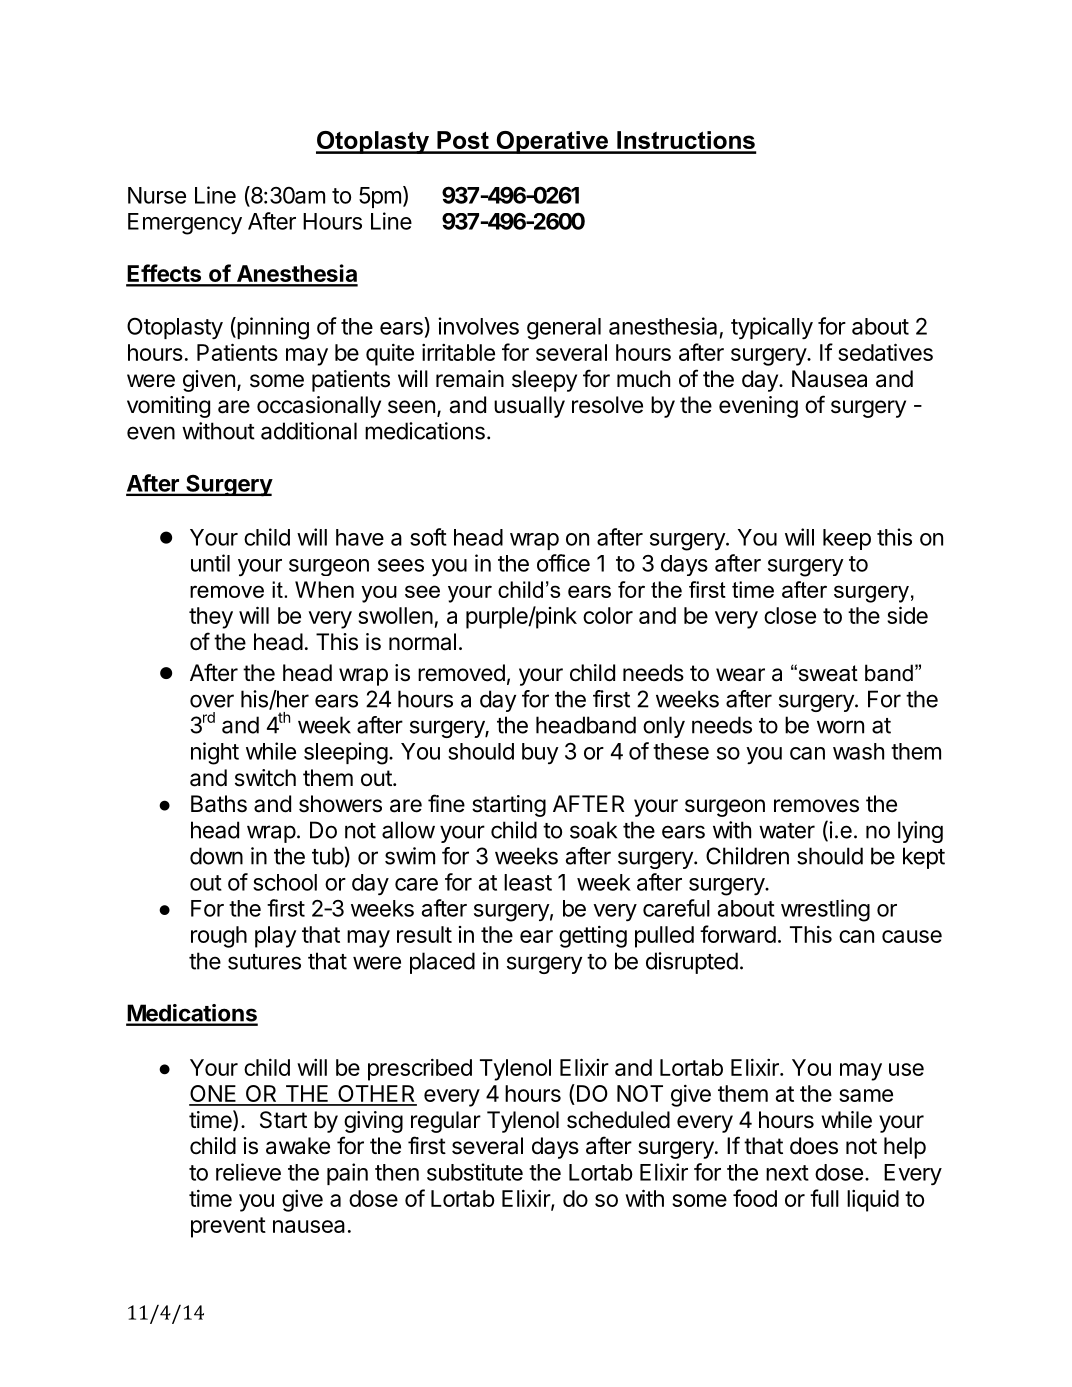  I want to click on Operative, so click(552, 142).
